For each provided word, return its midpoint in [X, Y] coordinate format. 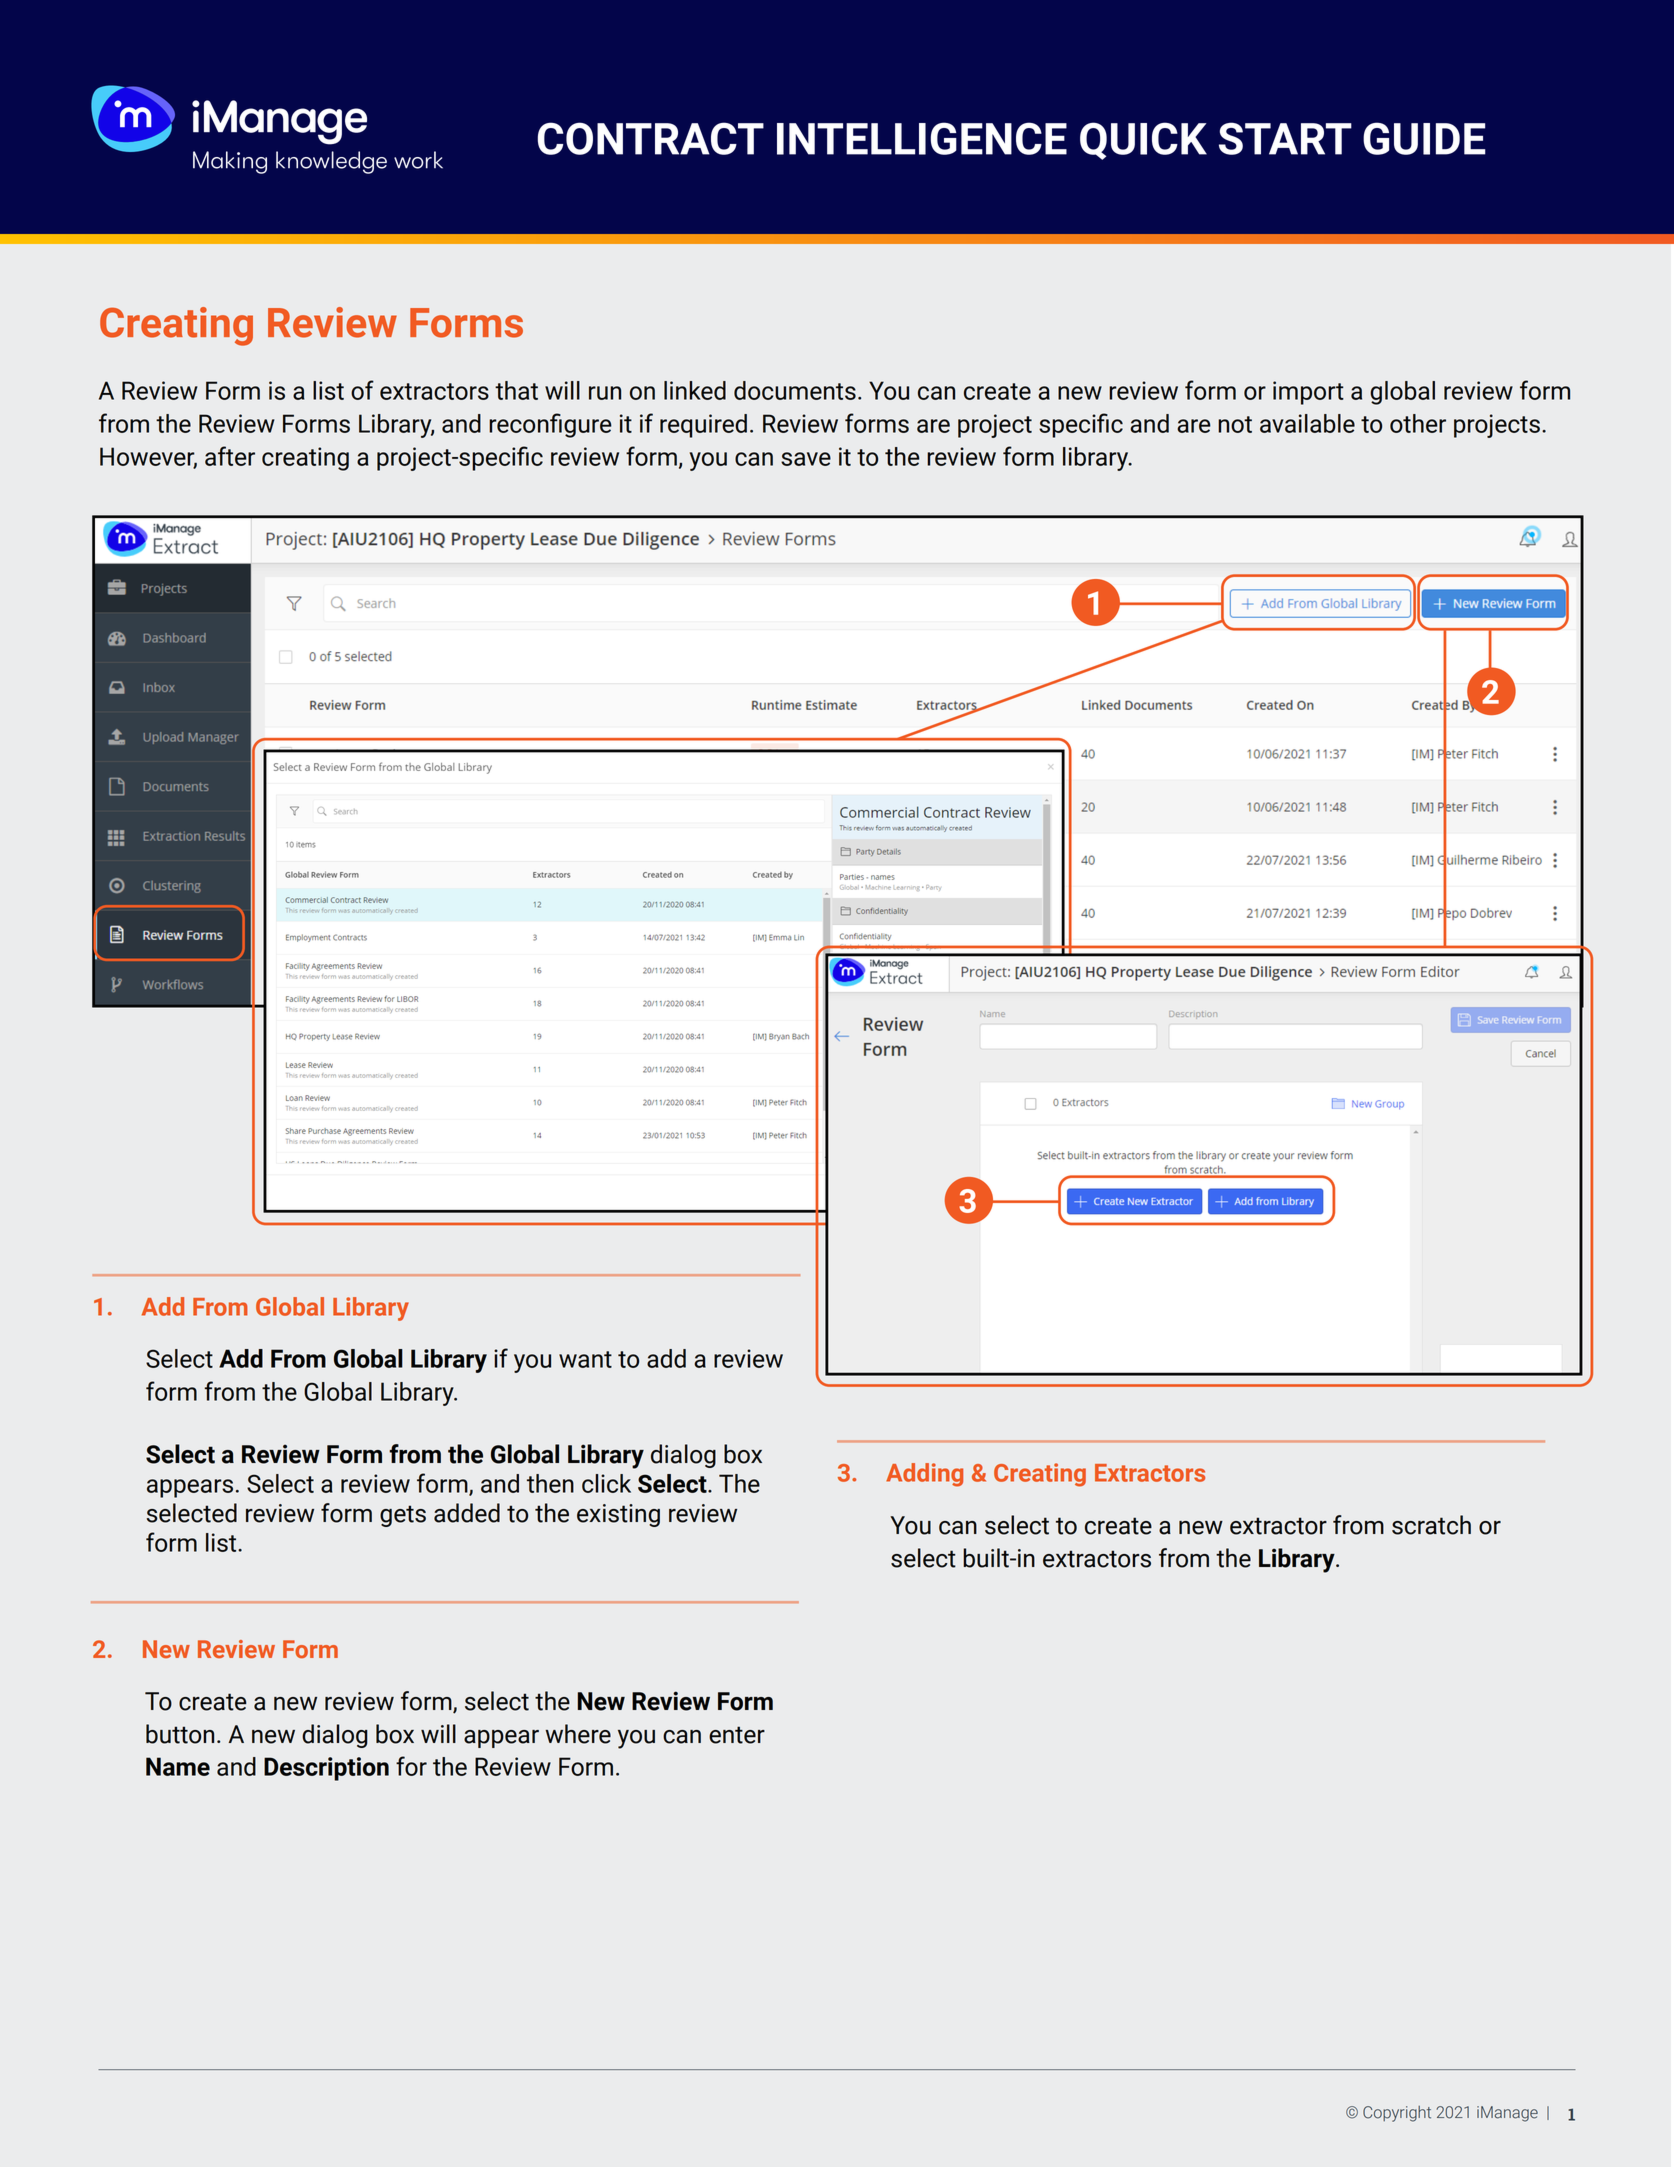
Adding [924, 1475]
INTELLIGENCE [922, 138]
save [806, 459]
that [516, 390]
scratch [1431, 1525]
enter [737, 1735]
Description [326, 1769]
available [1307, 423]
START [1285, 138]
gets [403, 1516]
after [230, 456]
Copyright [1397, 2114]
